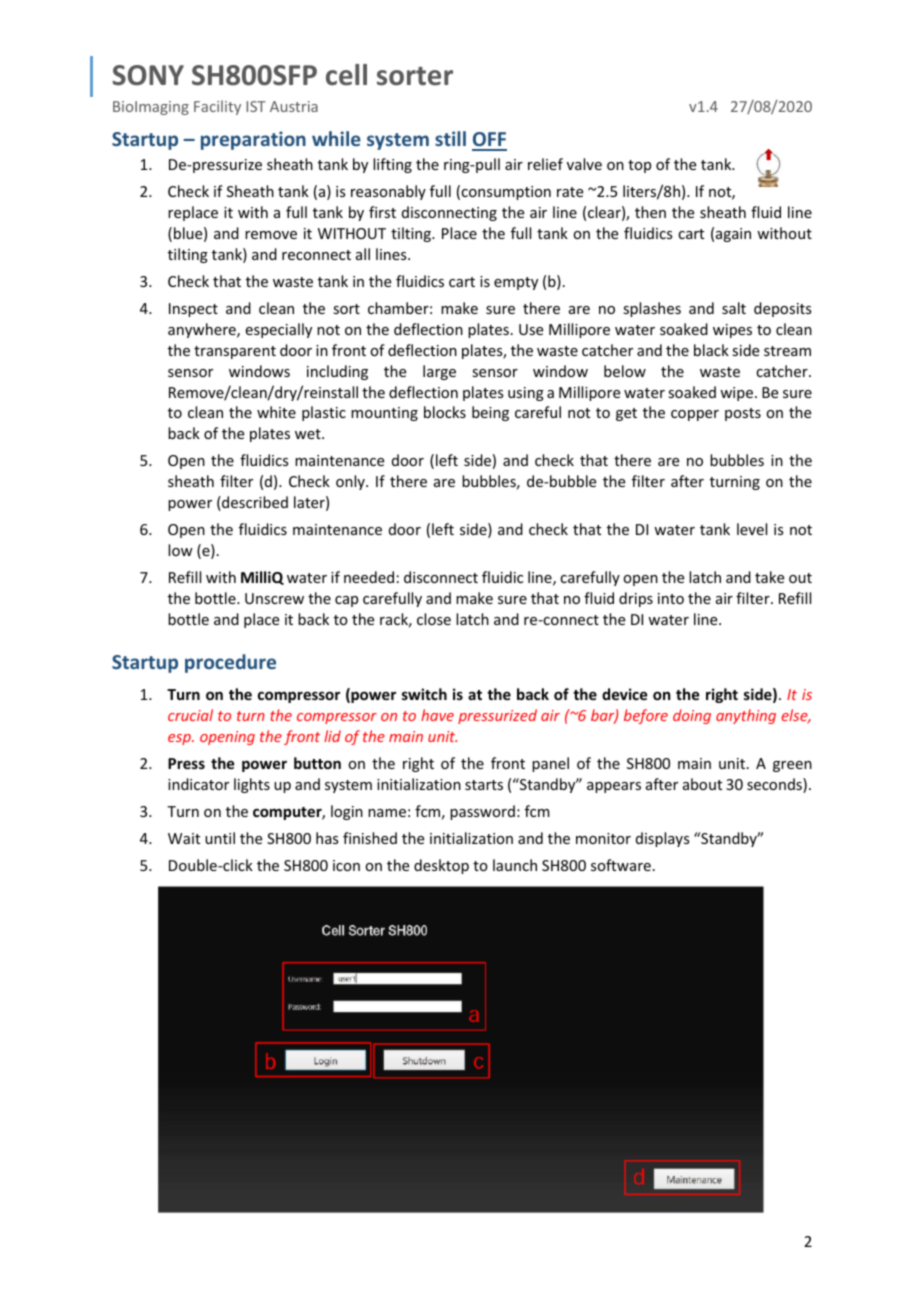 Image resolution: width=924 pixels, height=1308 pixels. I want to click on empty, so click(516, 283).
